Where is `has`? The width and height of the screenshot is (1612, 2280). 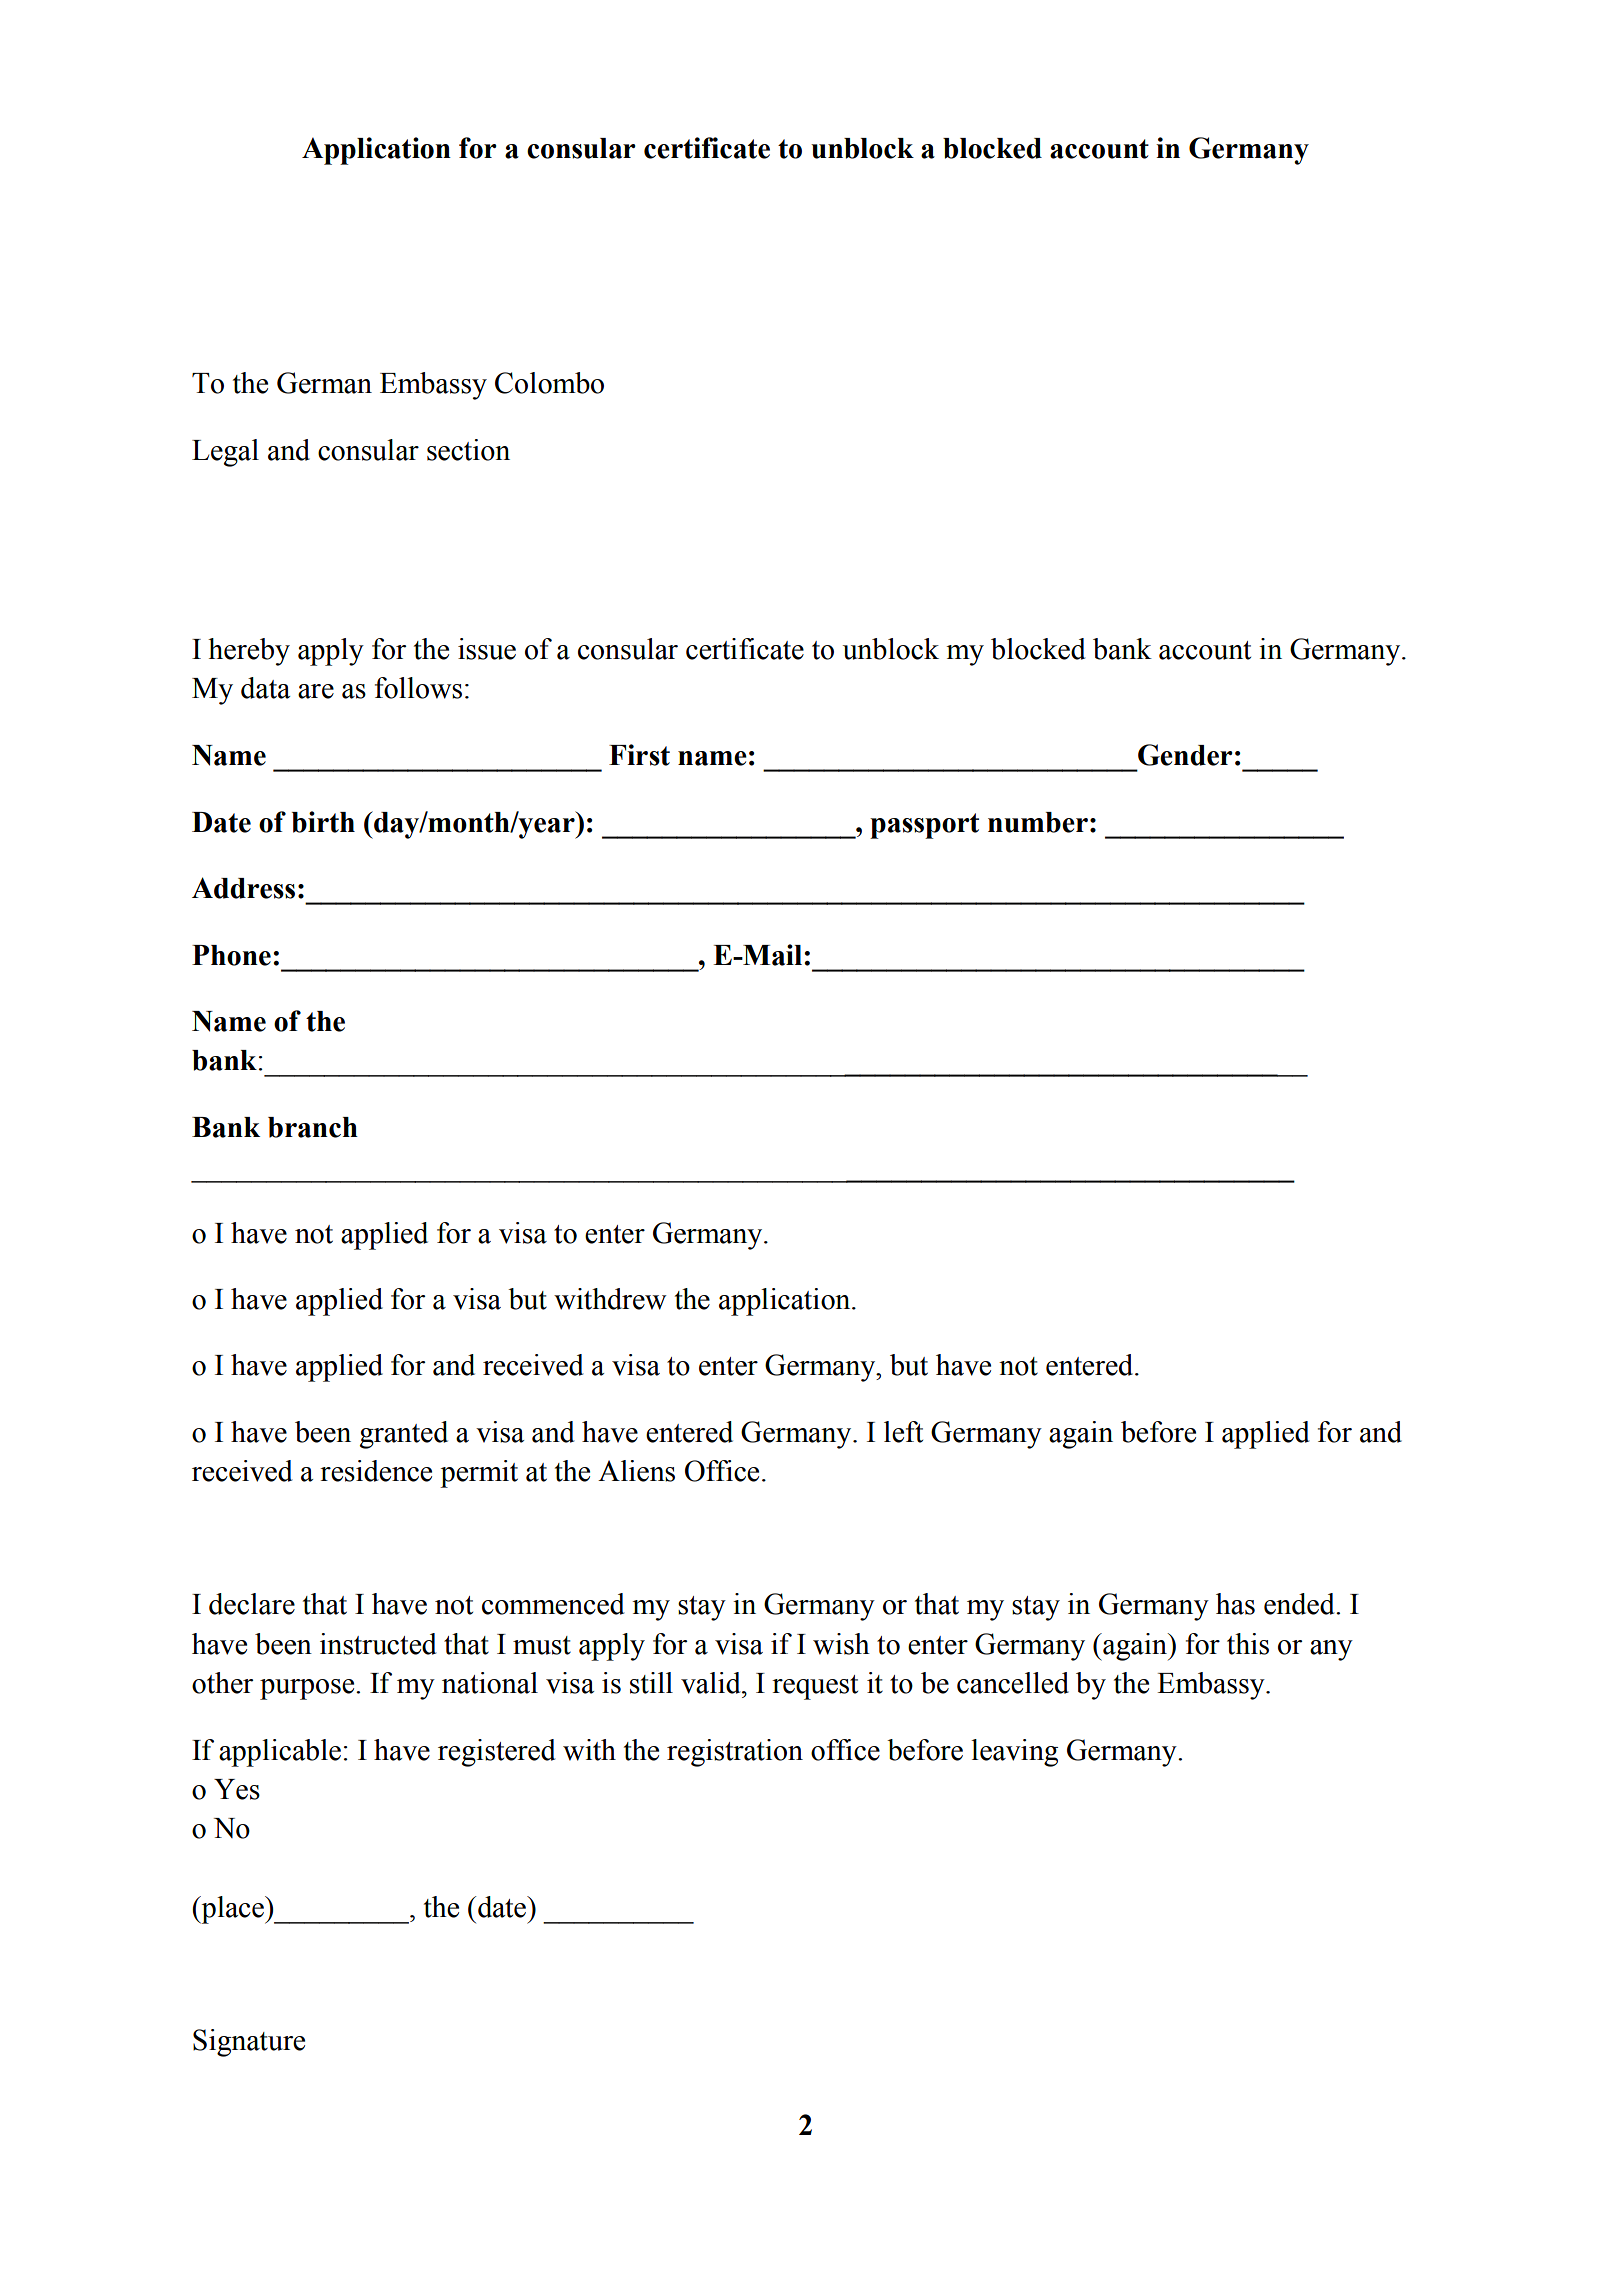 has is located at coordinates (1235, 1604).
